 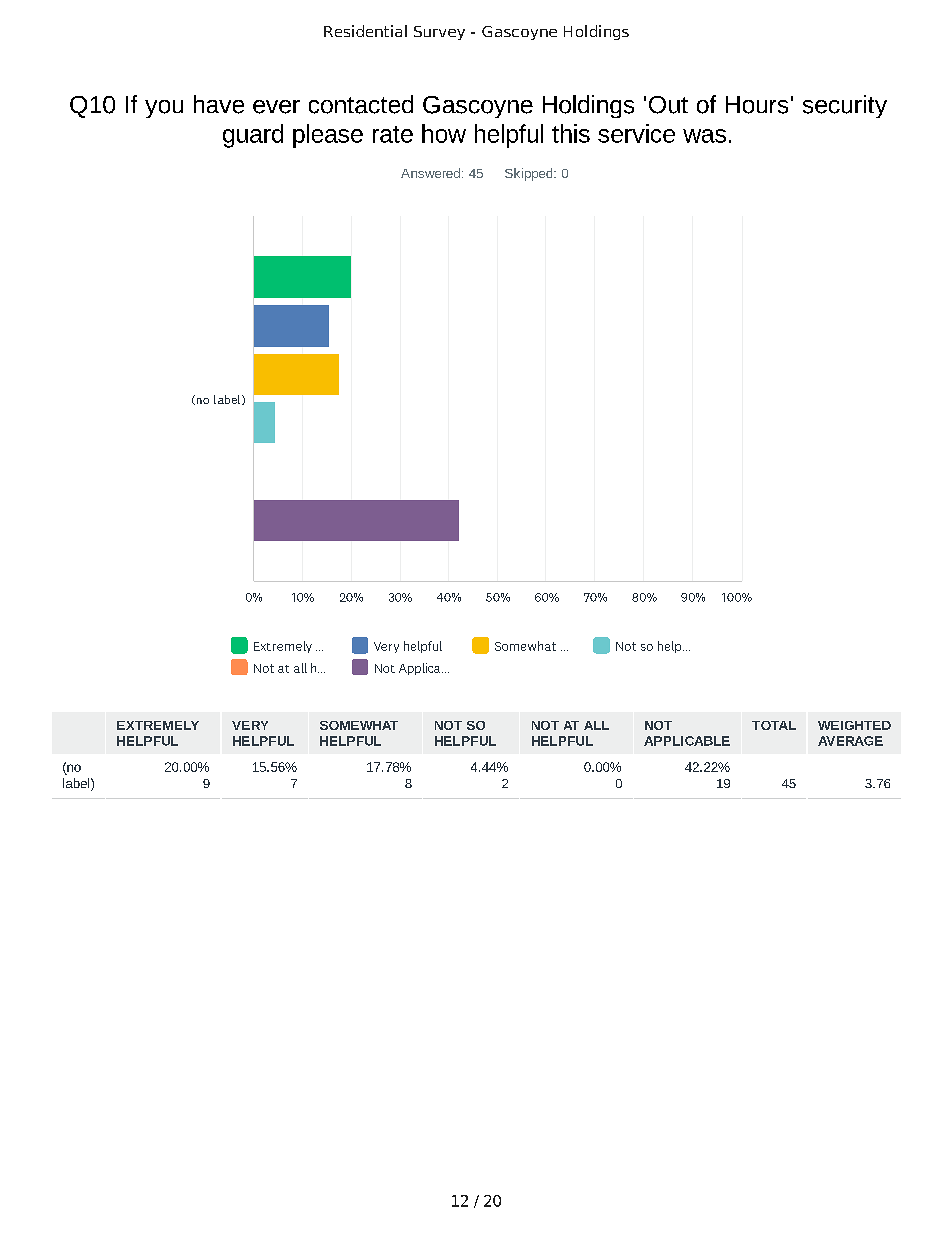 I want to click on Hours, so click(x=757, y=105).
